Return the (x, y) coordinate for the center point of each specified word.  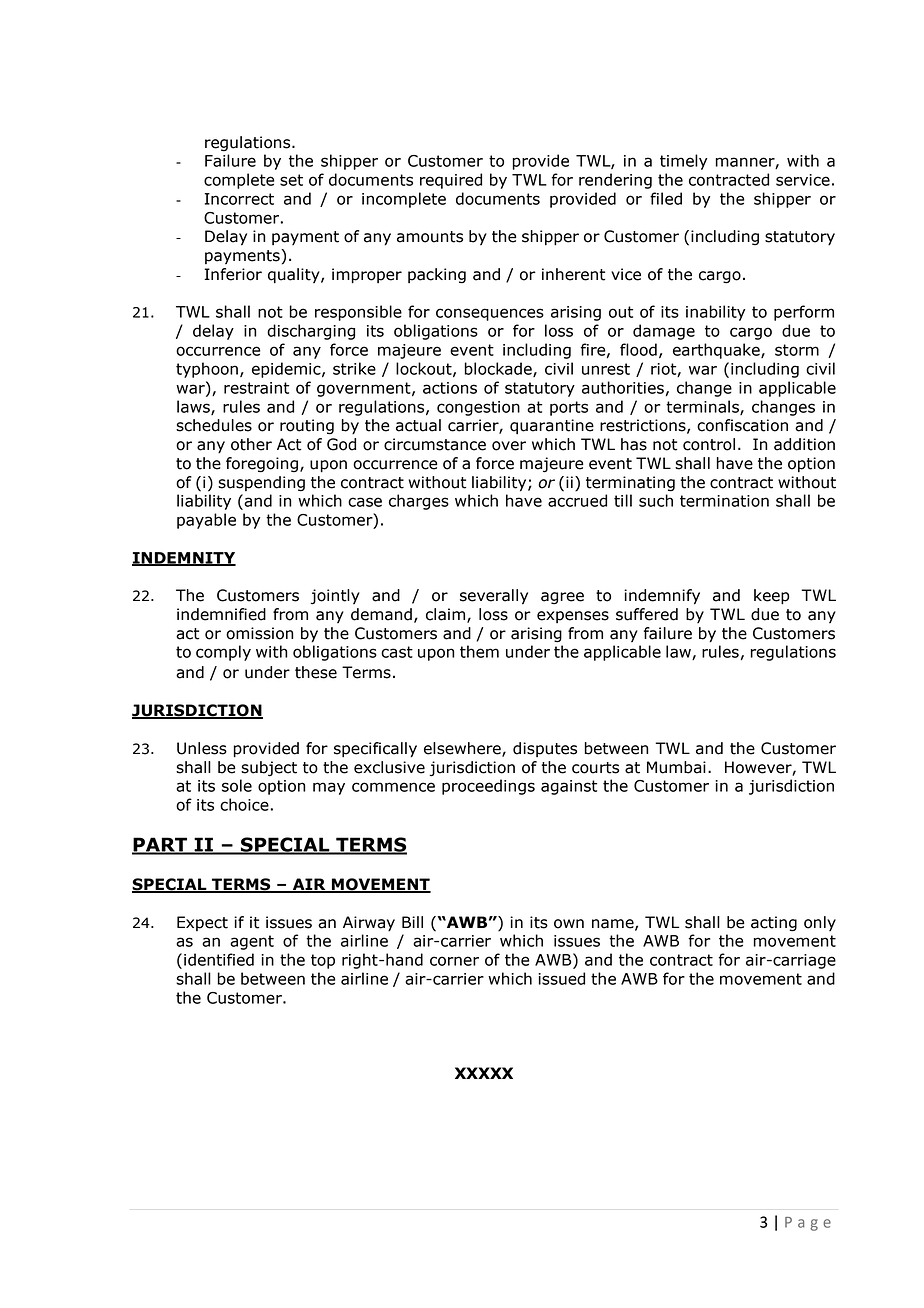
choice (245, 804)
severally (494, 597)
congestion (478, 408)
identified (219, 959)
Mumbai (676, 767)
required (451, 181)
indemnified (221, 614)
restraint (256, 388)
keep (772, 597)
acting (774, 924)
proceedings (488, 787)
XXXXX (484, 1073)
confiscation (742, 425)
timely (683, 162)
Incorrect (239, 199)
